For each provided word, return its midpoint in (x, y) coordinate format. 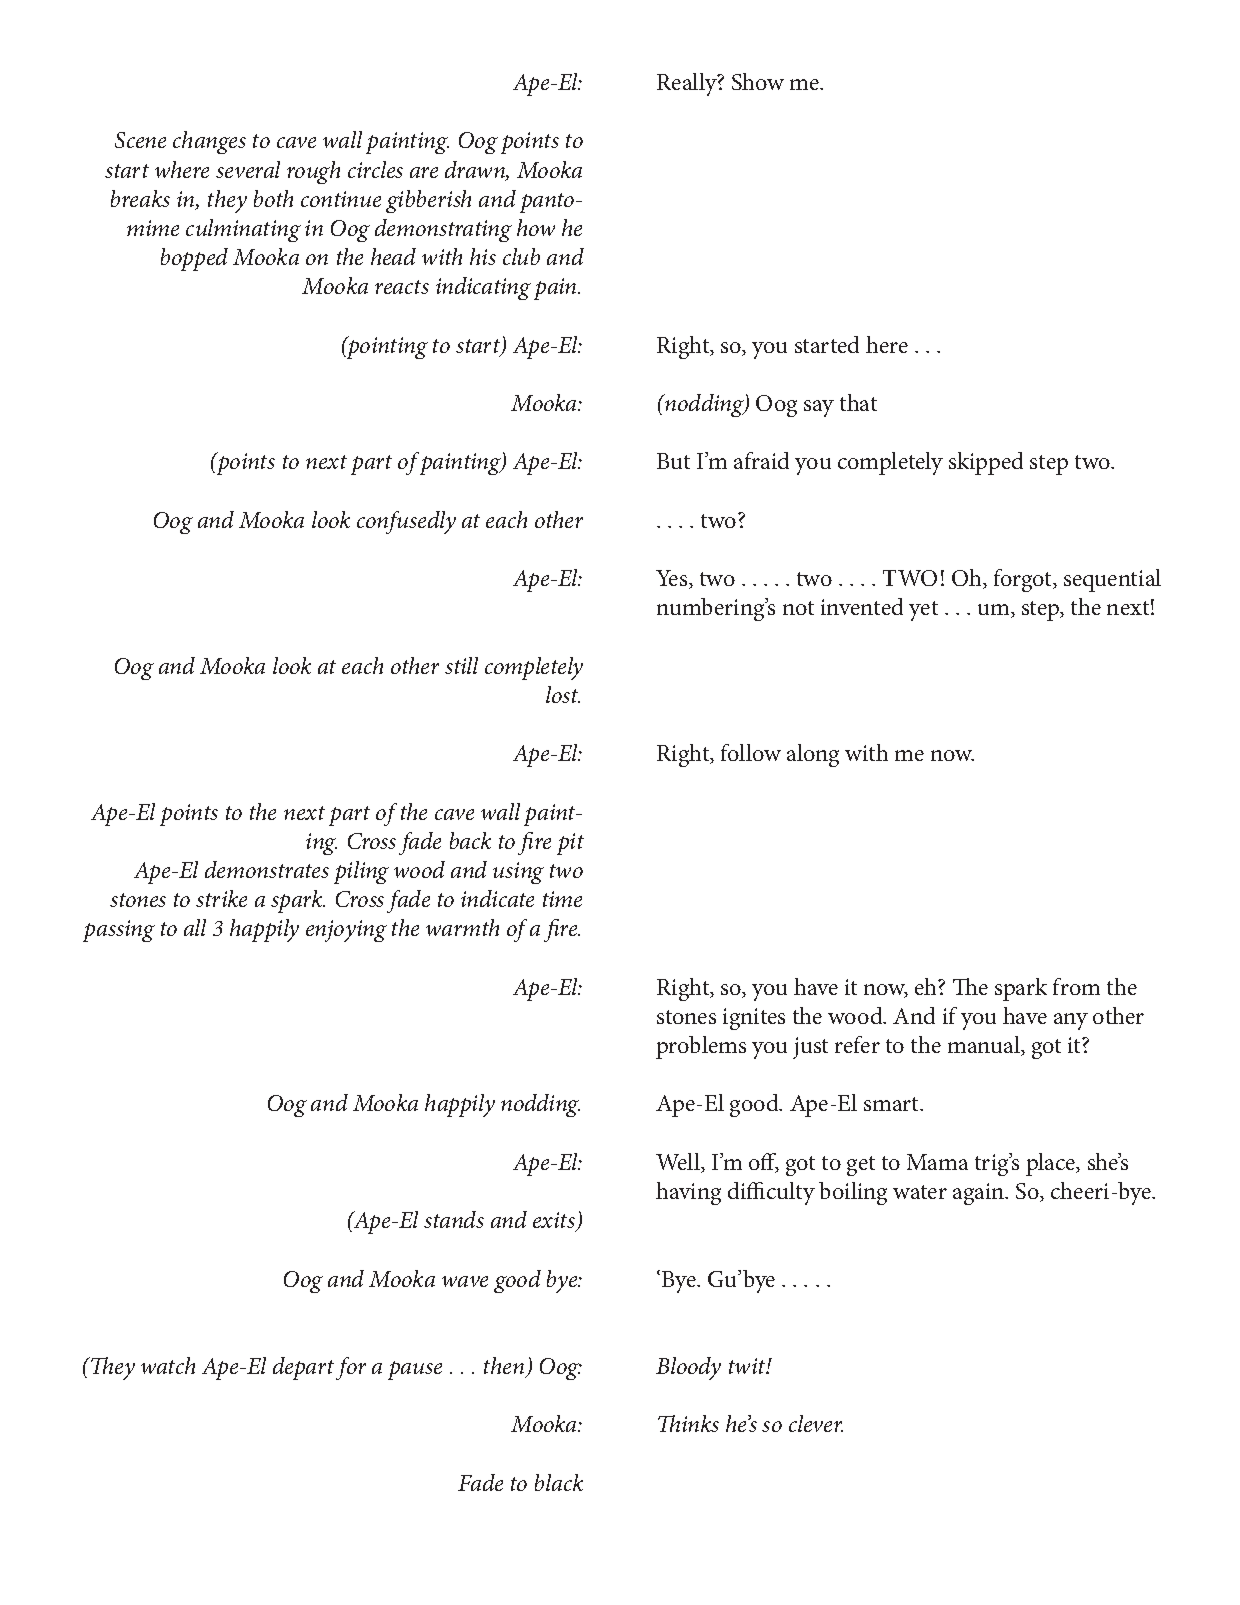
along (813, 755)
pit (570, 844)
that (858, 402)
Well (679, 1163)
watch (168, 1365)
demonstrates (267, 869)
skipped (986, 463)
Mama (937, 1162)
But (673, 461)
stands (454, 1219)
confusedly (406, 522)
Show (758, 81)
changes (209, 142)
